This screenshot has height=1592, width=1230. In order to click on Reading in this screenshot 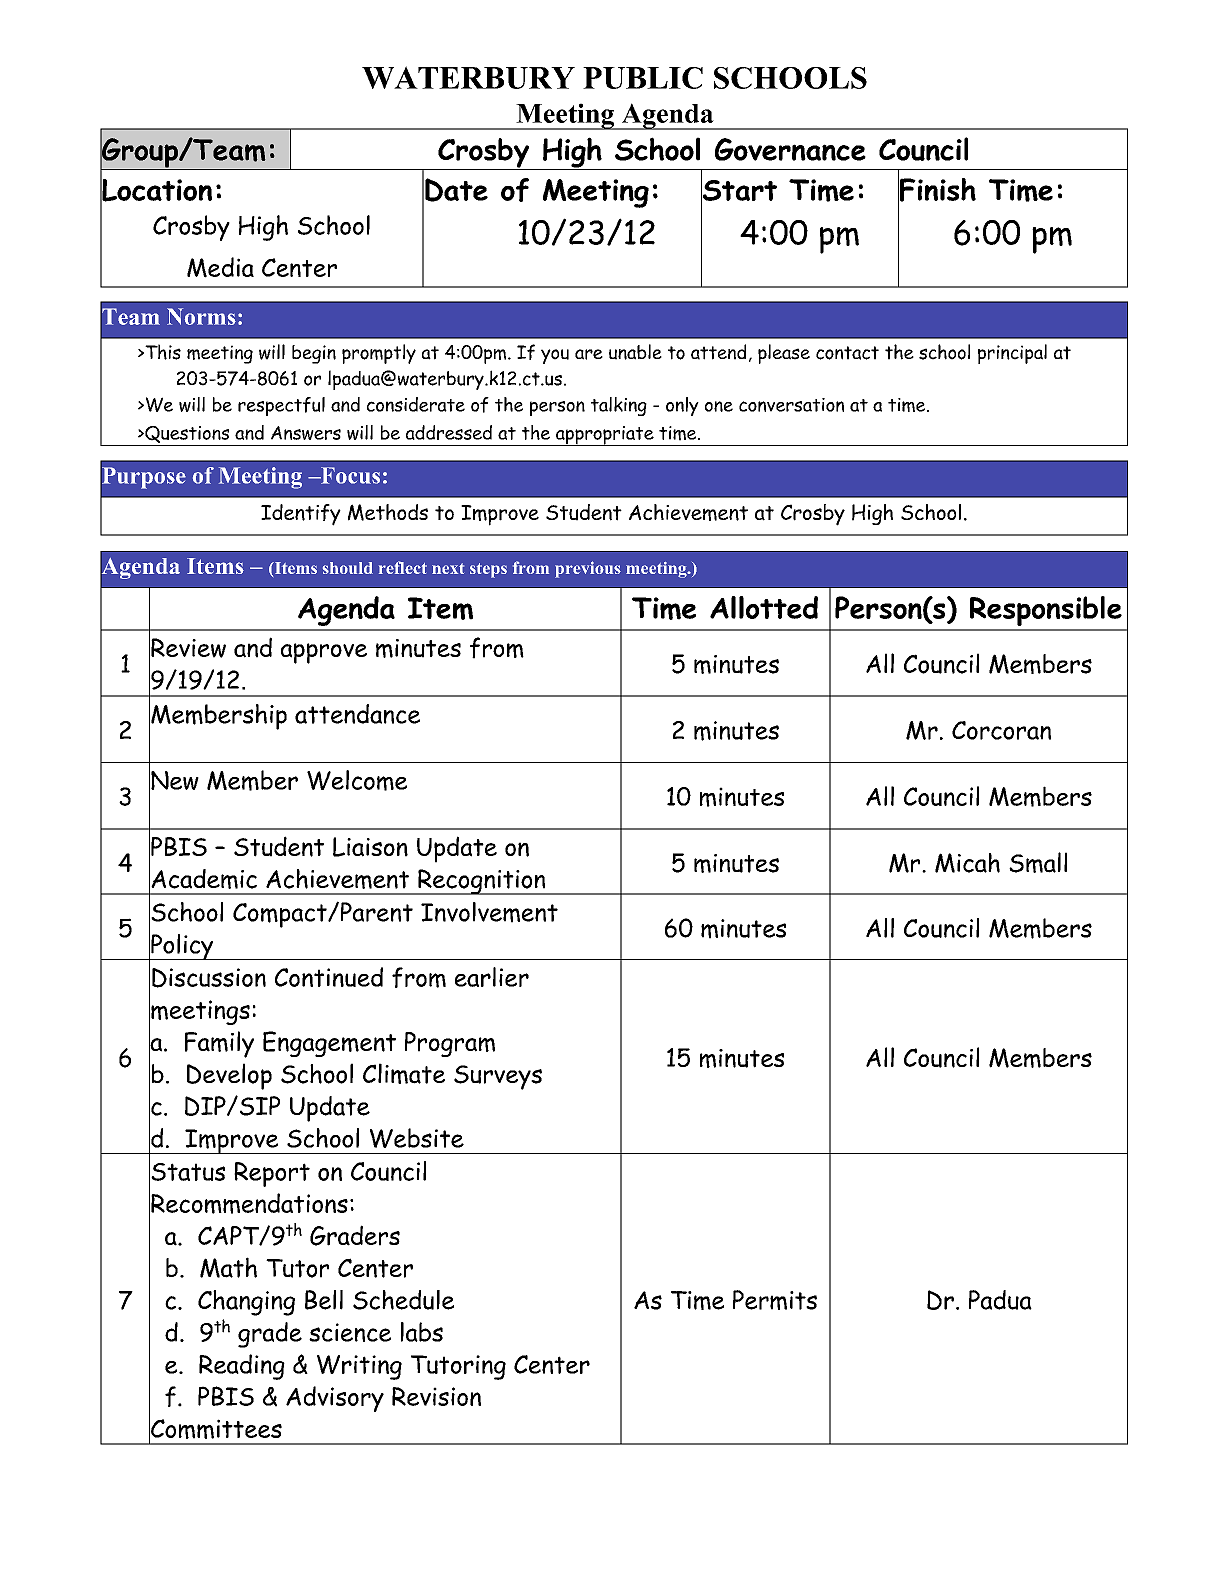, I will do `click(242, 1367)`.
